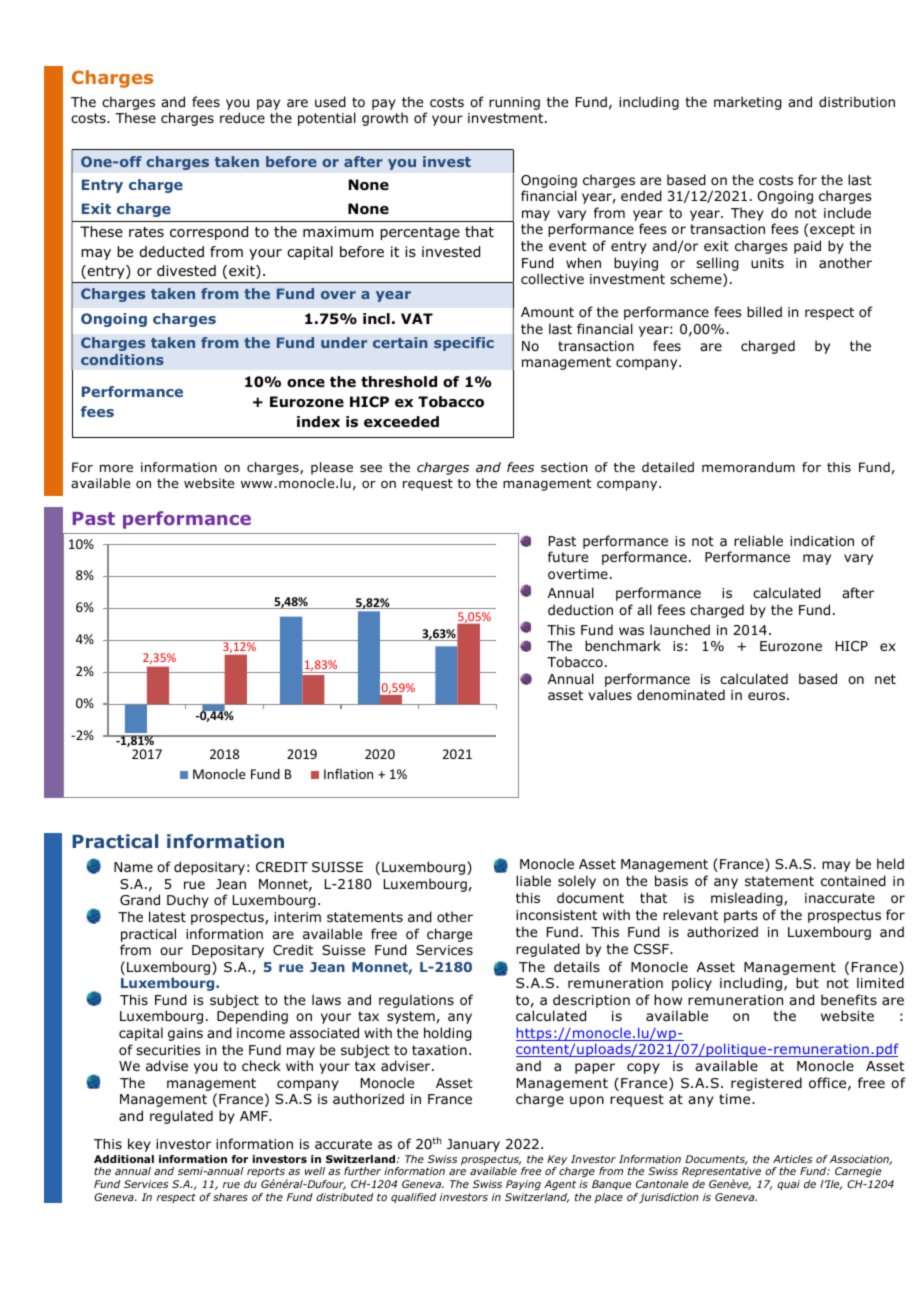  What do you see at coordinates (680, 629) in the document?
I see `launched` at bounding box center [680, 629].
